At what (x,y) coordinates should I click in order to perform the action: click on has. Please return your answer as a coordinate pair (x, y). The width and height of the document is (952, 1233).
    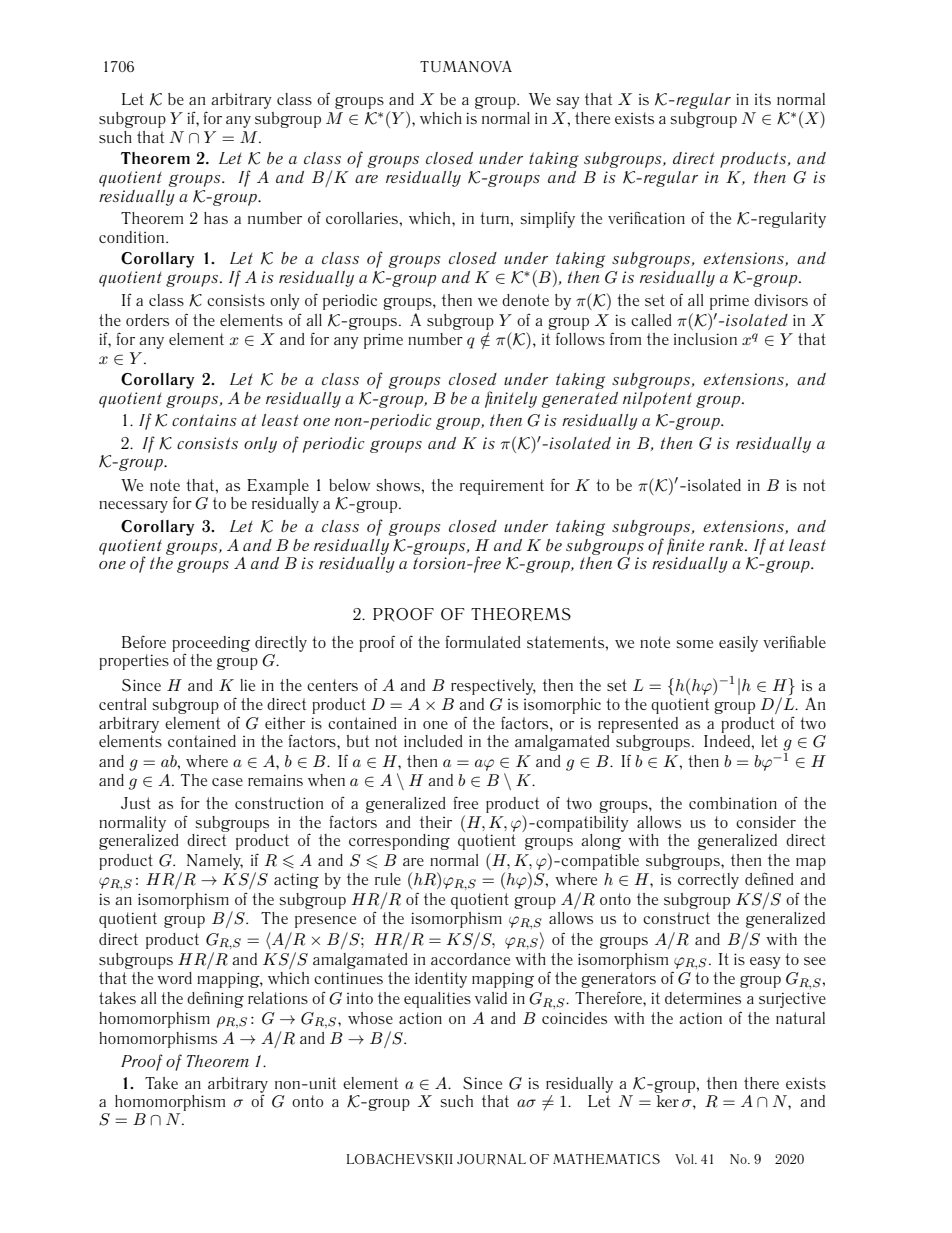
    Looking at the image, I should click on (216, 218).
